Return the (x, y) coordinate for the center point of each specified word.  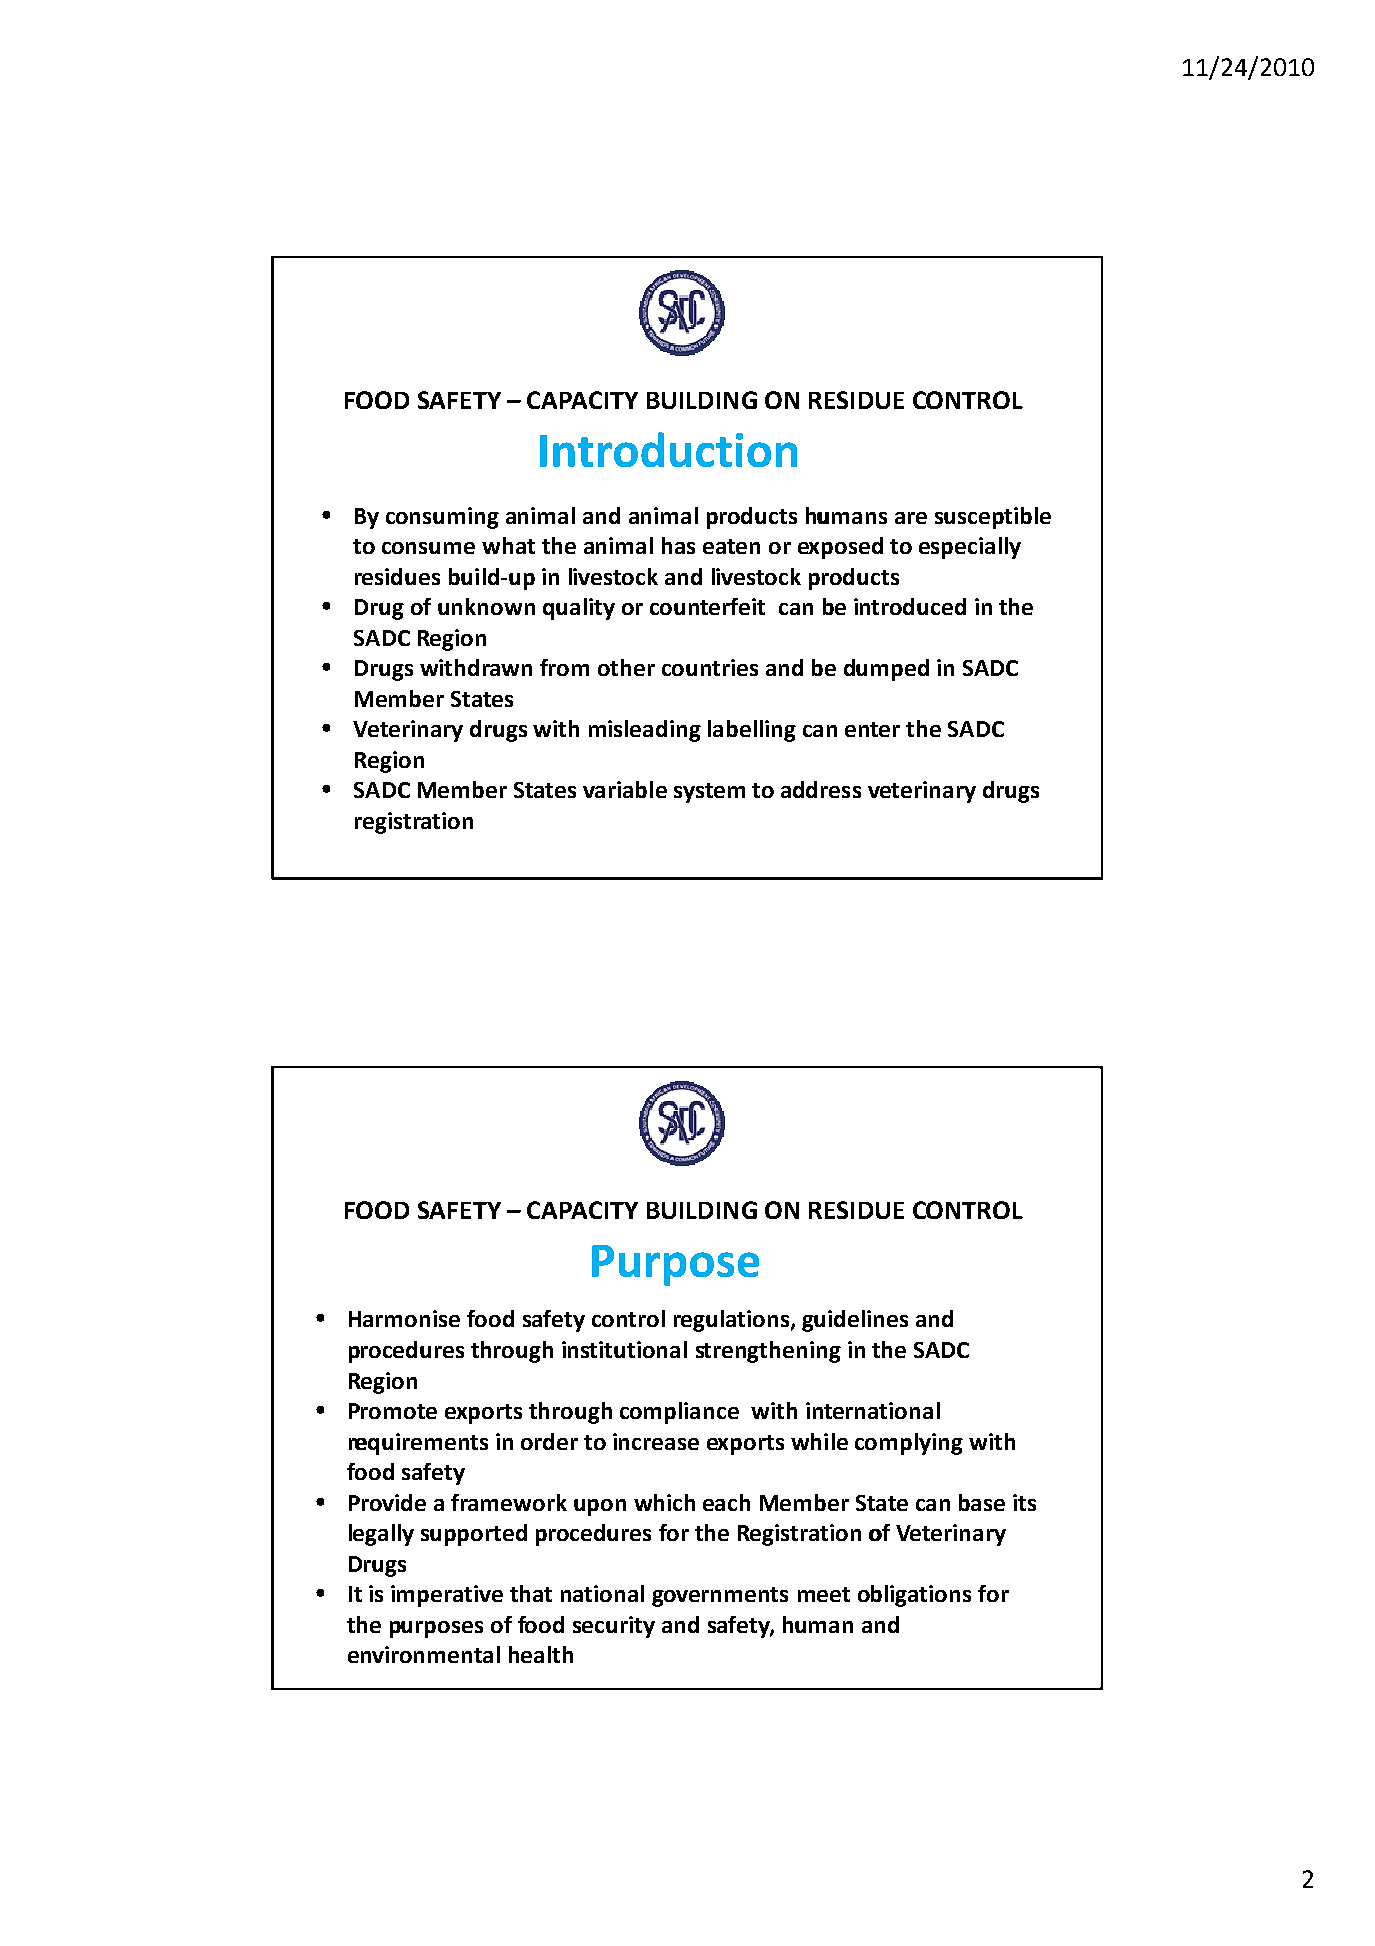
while (819, 1441)
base (982, 1502)
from (564, 667)
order (549, 1441)
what (508, 545)
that (531, 1593)
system (709, 793)
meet (824, 1594)
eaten (731, 546)
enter (872, 729)
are (911, 518)
